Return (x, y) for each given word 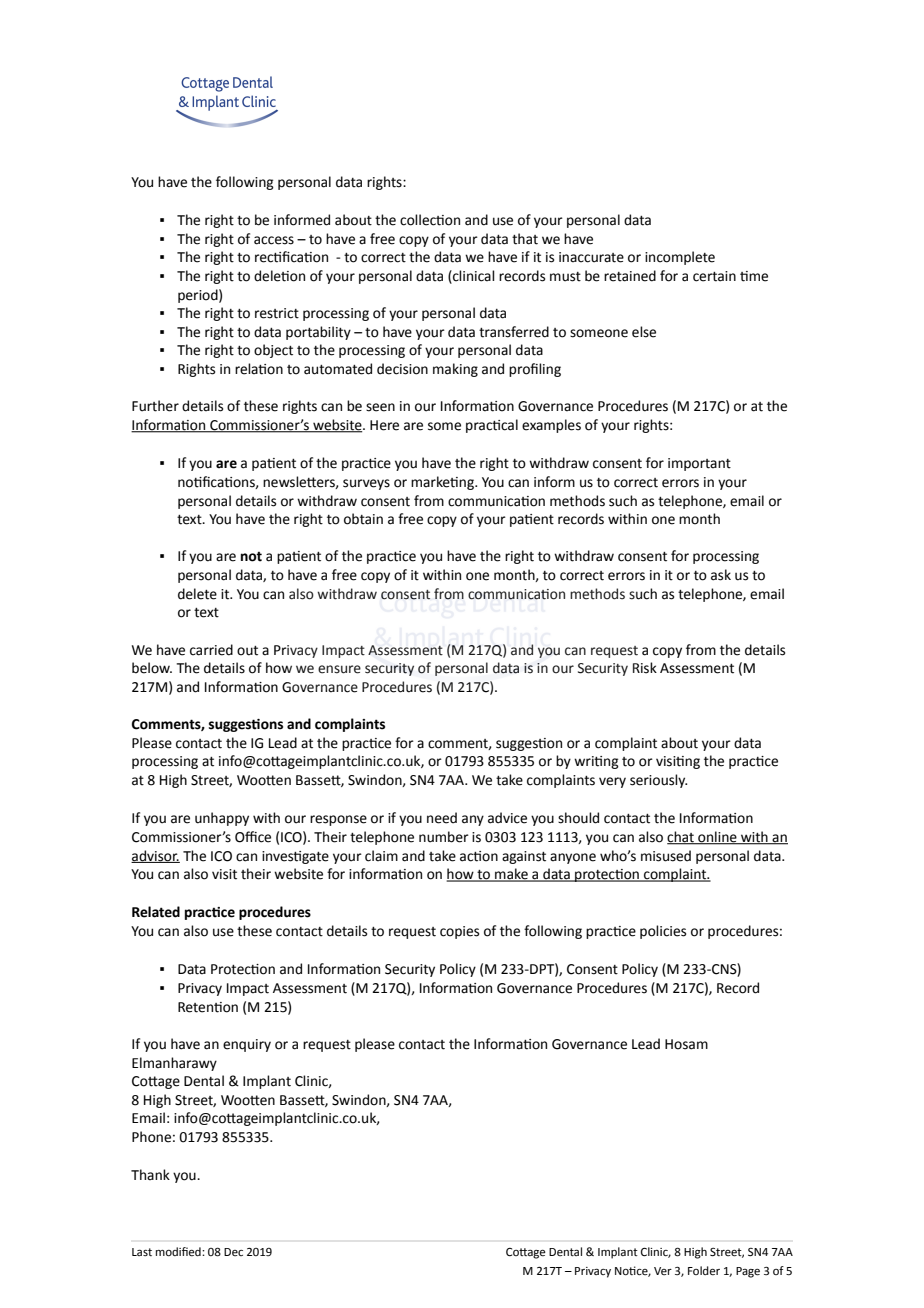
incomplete (680, 258)
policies (663, 932)
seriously (658, 781)
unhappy (222, 819)
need (442, 818)
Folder (704, 1271)
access (274, 240)
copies (459, 932)
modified (179, 1252)
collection (430, 220)
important (699, 464)
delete (197, 594)
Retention (208, 1007)
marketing (443, 483)
